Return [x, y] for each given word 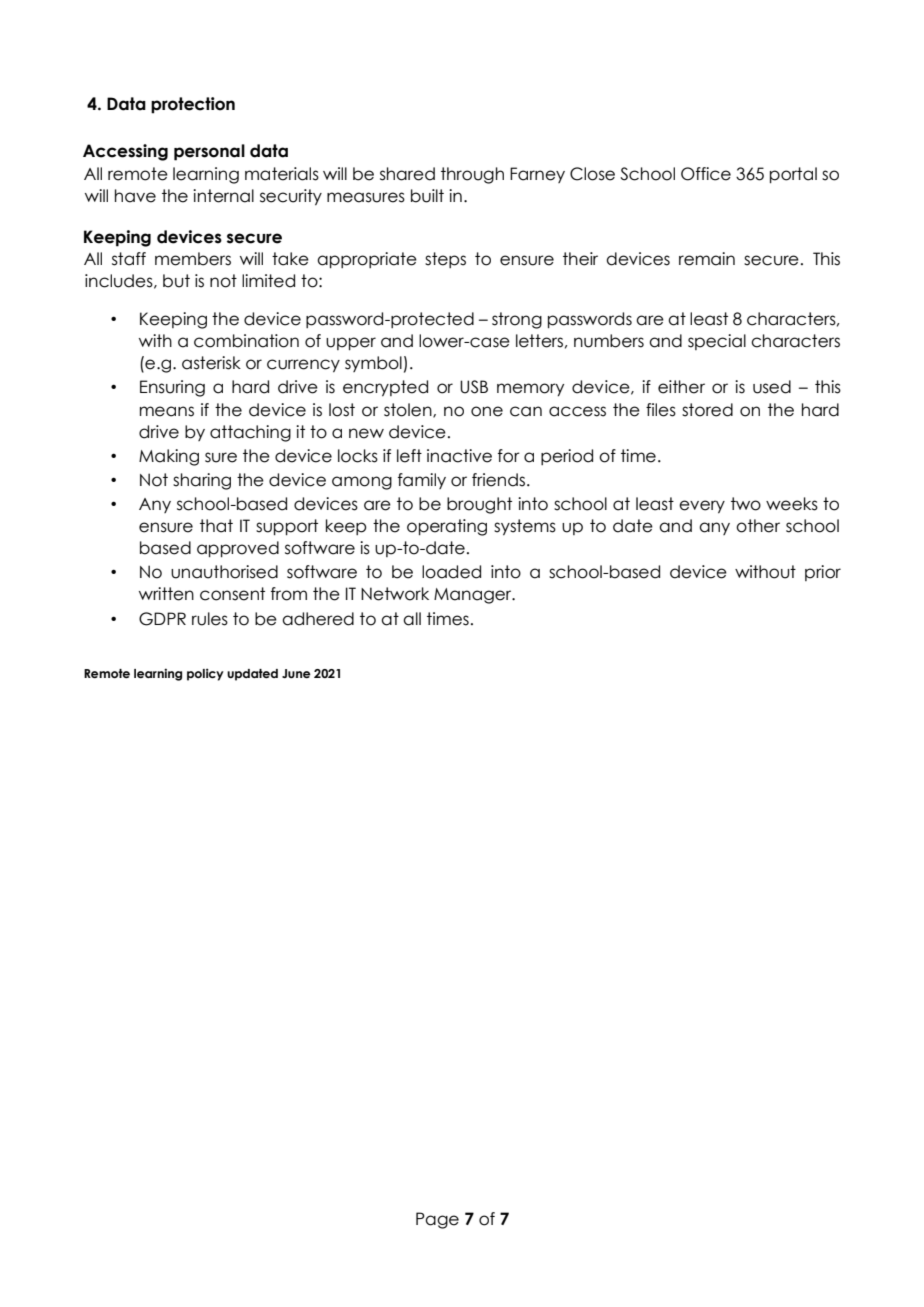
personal [209, 152]
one [487, 411]
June [296, 673]
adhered [318, 619]
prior [823, 573]
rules [210, 619]
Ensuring [172, 388]
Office [706, 174]
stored [707, 410]
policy [205, 674]
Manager [474, 596]
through [472, 175]
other [758, 526]
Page [437, 1220]
